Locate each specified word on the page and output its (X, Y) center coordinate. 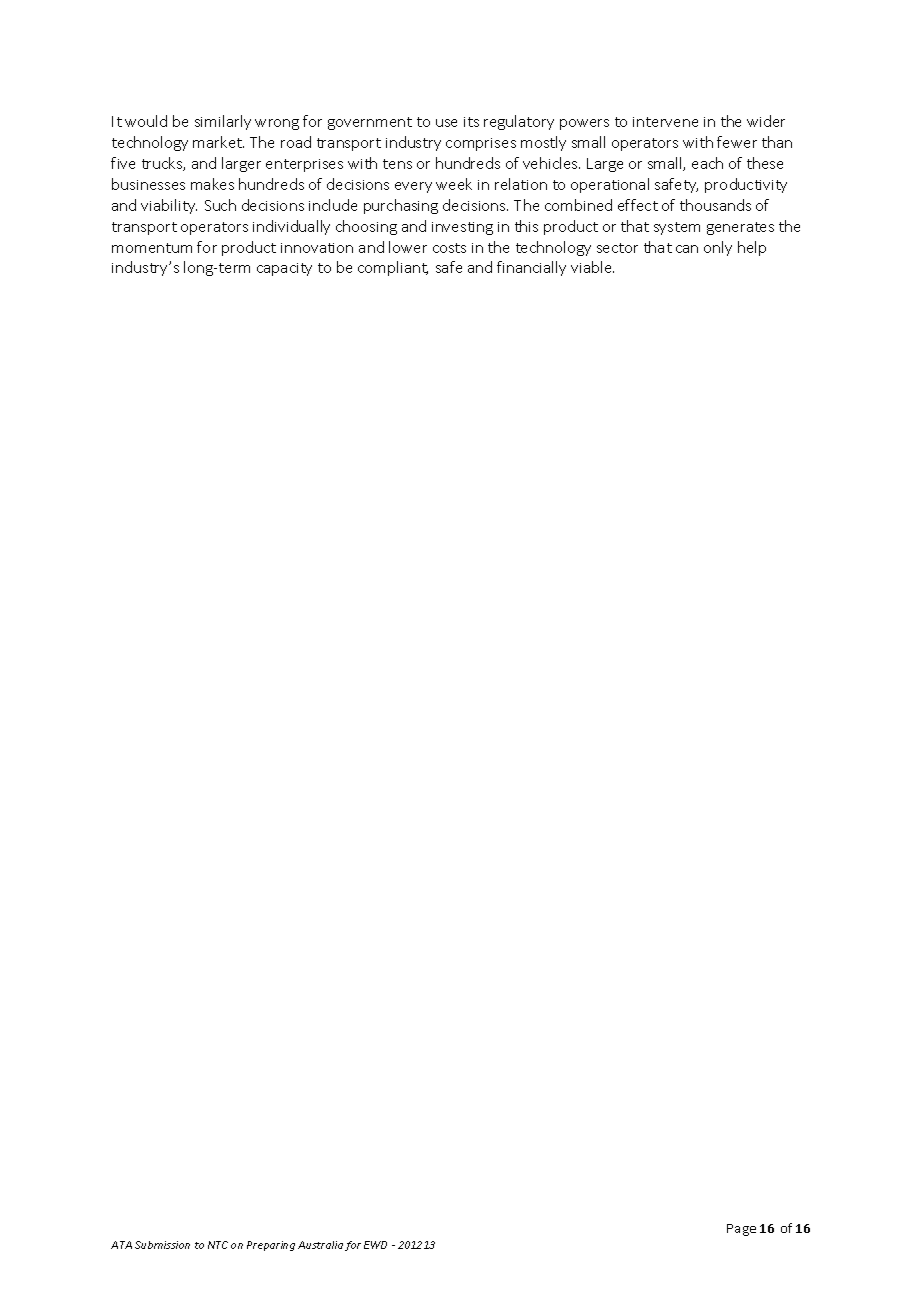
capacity (284, 269)
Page (741, 1230)
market (218, 142)
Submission (162, 1245)
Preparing (271, 1246)
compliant (393, 268)
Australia (320, 1245)
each (707, 163)
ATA (121, 1245)
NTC (218, 1245)
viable (592, 267)
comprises (481, 144)
